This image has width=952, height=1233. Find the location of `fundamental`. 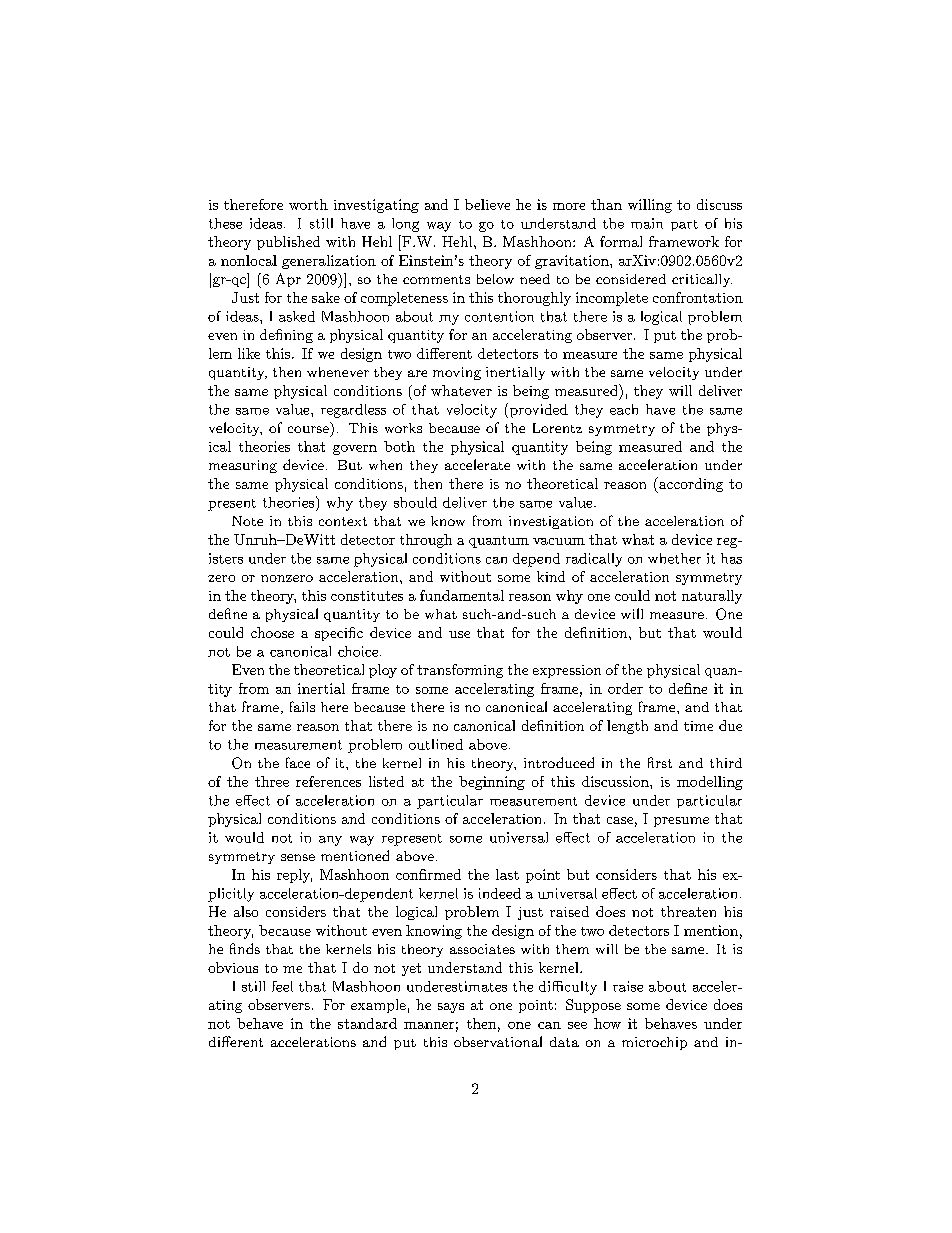

fundamental is located at coordinates (462, 595).
